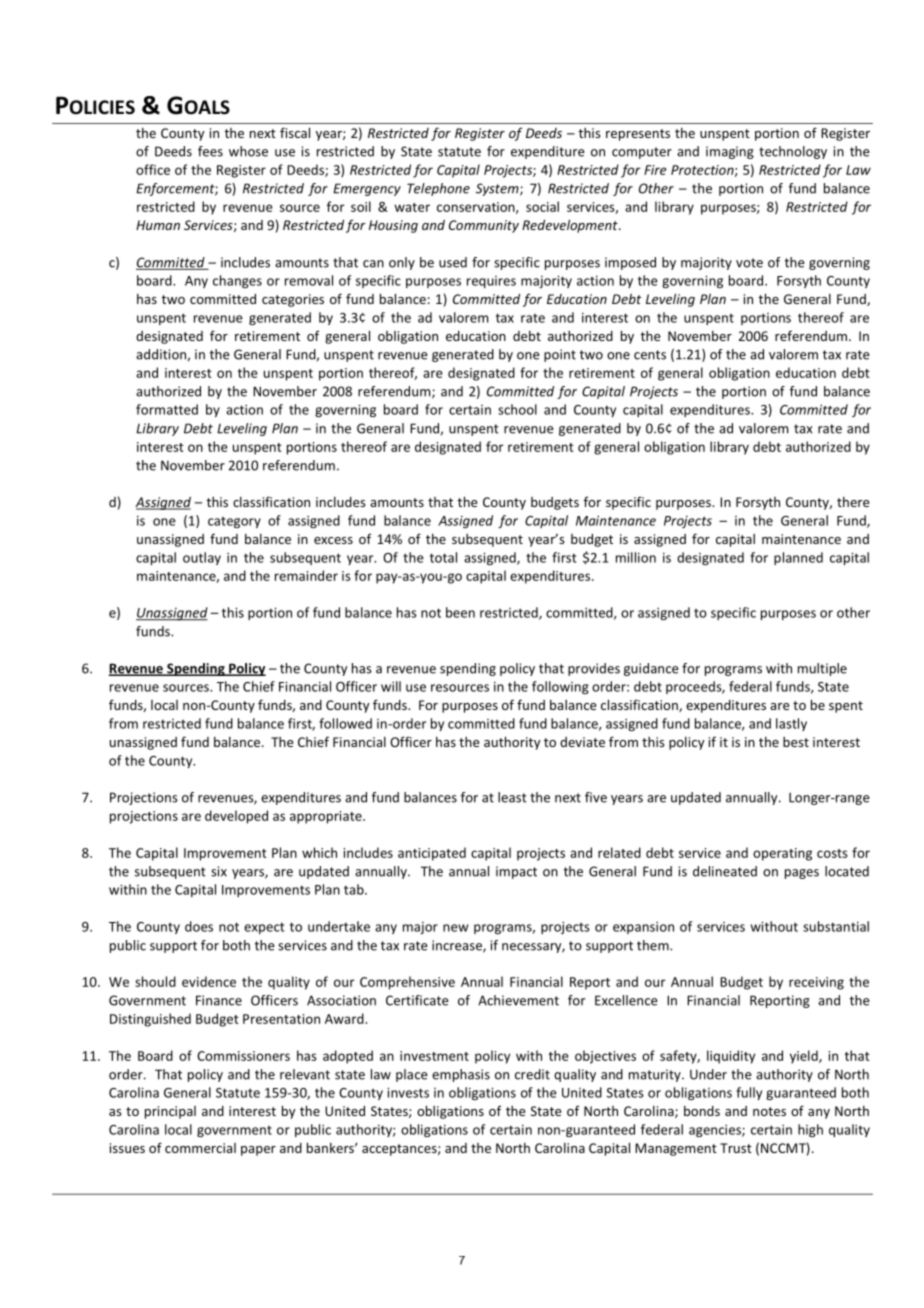 The height and width of the screenshot is (1308, 924). Describe the element at coordinates (498, 189) in the screenshot. I see `System` at that location.
